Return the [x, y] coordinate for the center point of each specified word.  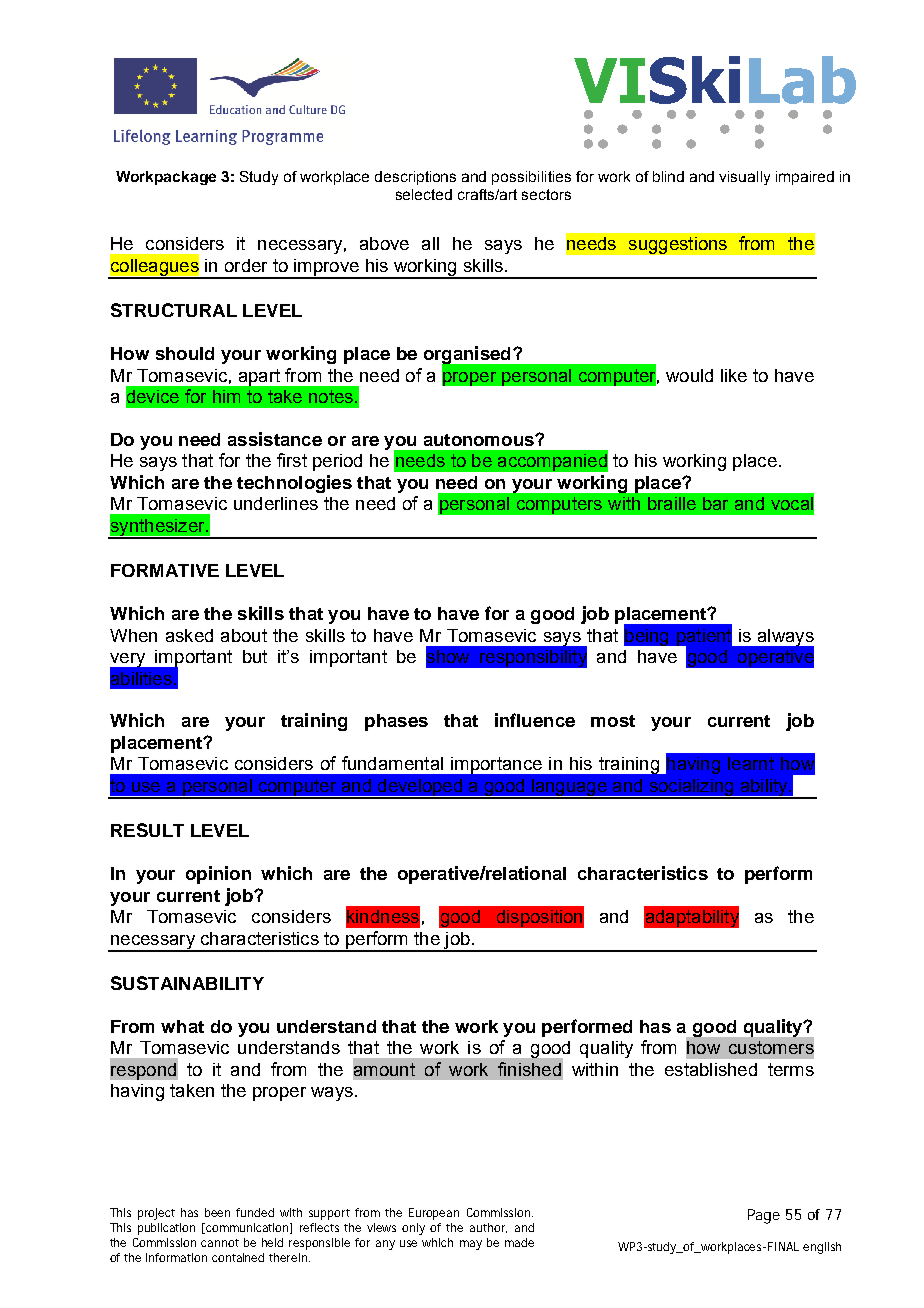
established [711, 1069]
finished [529, 1069]
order [246, 265]
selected [424, 194]
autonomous [480, 440]
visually [744, 178]
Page [764, 1216]
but [255, 656]
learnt [751, 763]
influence [535, 720]
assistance [275, 439]
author [488, 1228]
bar [715, 503]
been [217, 1212]
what [182, 1026]
